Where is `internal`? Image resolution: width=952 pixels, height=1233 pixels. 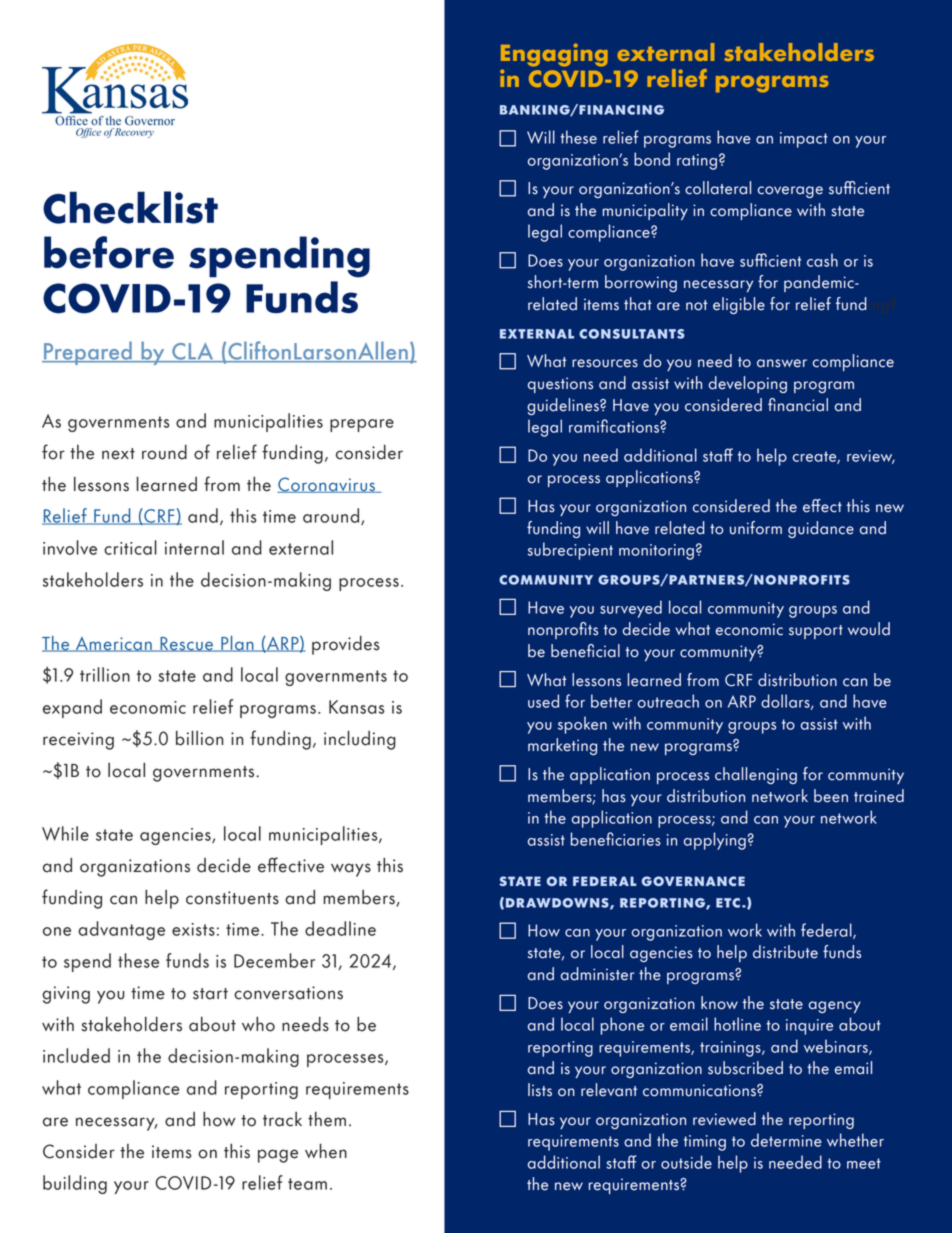 internal is located at coordinates (194, 547).
